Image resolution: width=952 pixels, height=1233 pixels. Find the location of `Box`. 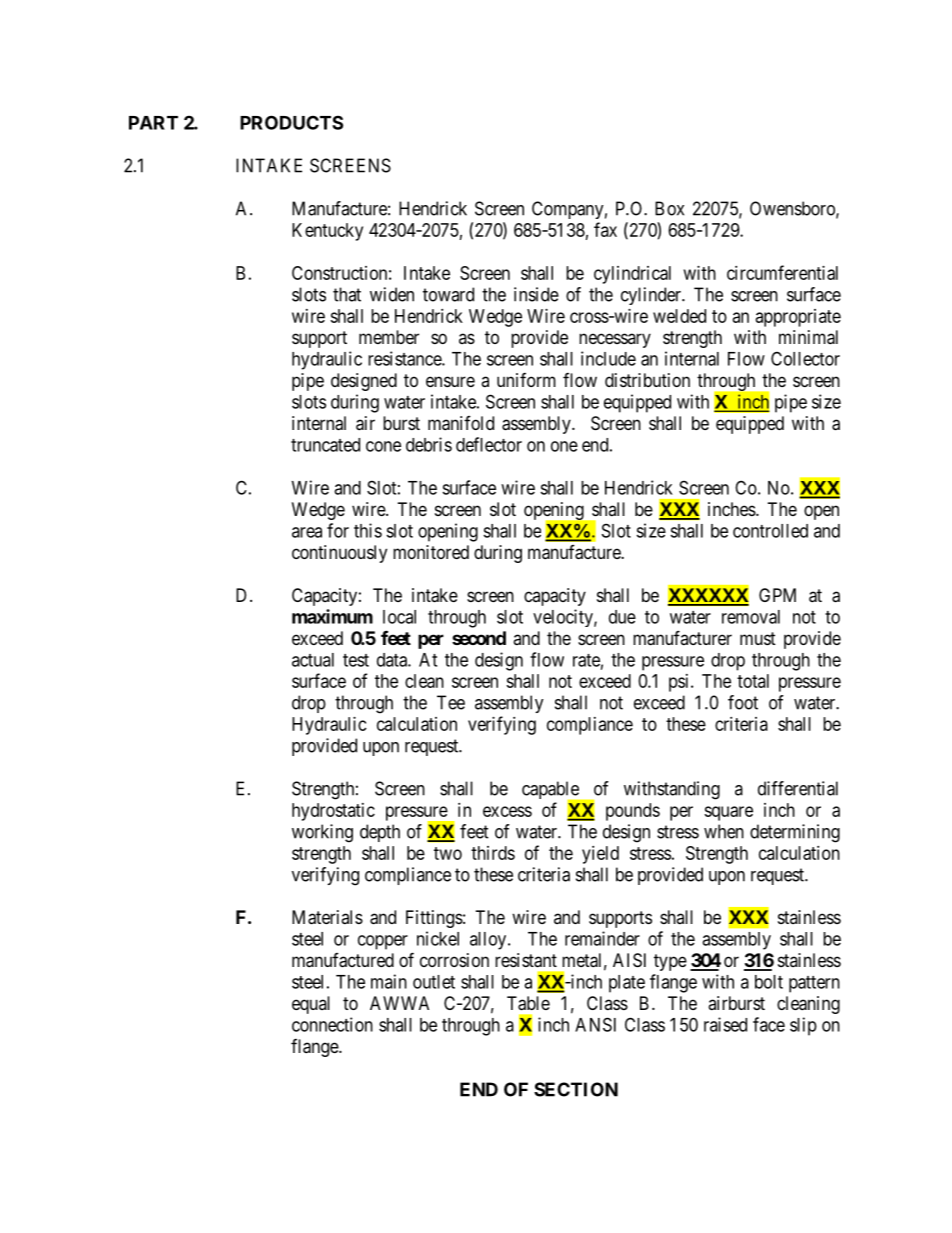

Box is located at coordinates (669, 208).
